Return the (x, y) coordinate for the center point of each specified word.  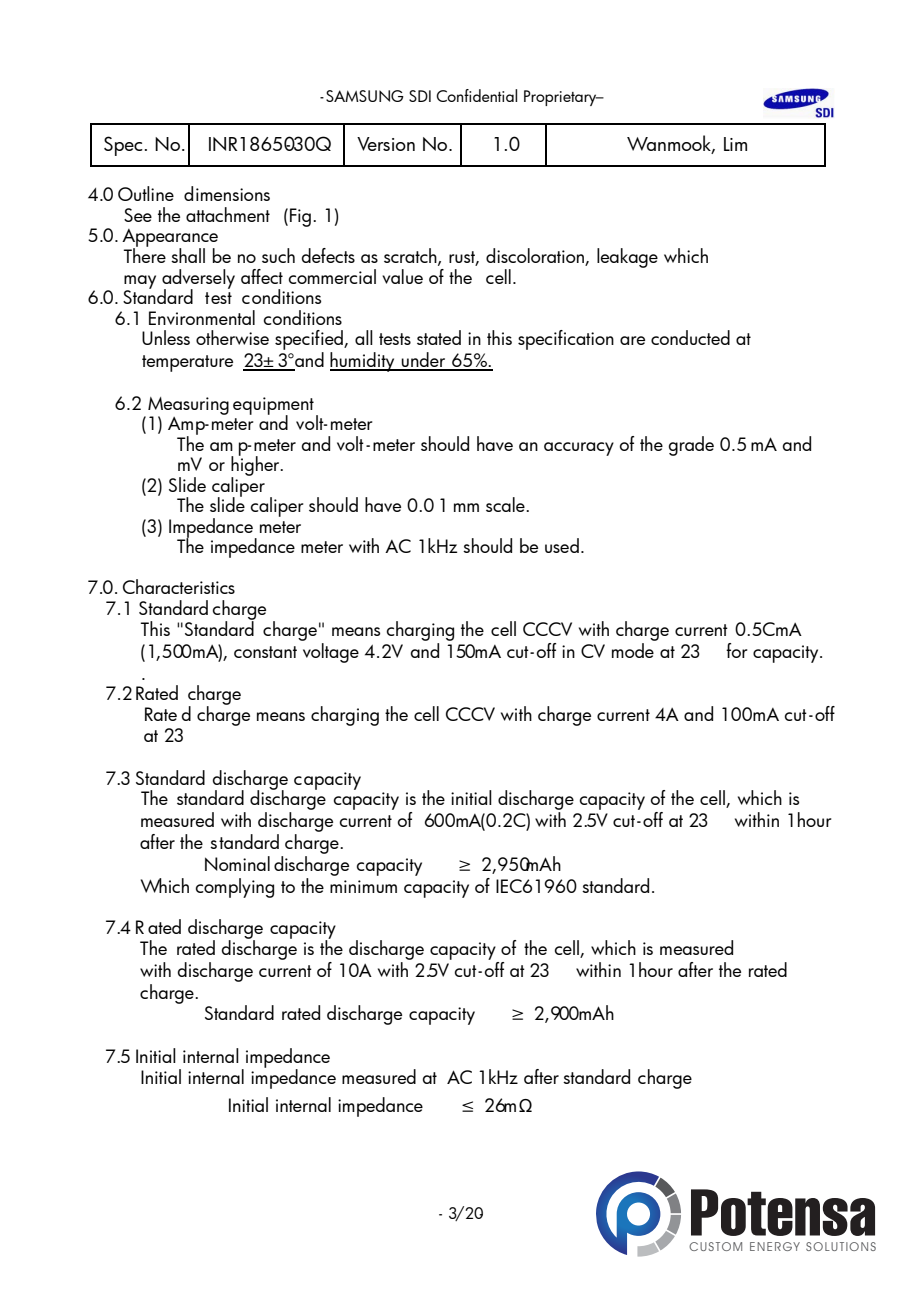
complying (235, 888)
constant (265, 652)
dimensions (227, 193)
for (736, 650)
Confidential (476, 95)
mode (634, 649)
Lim (735, 144)
